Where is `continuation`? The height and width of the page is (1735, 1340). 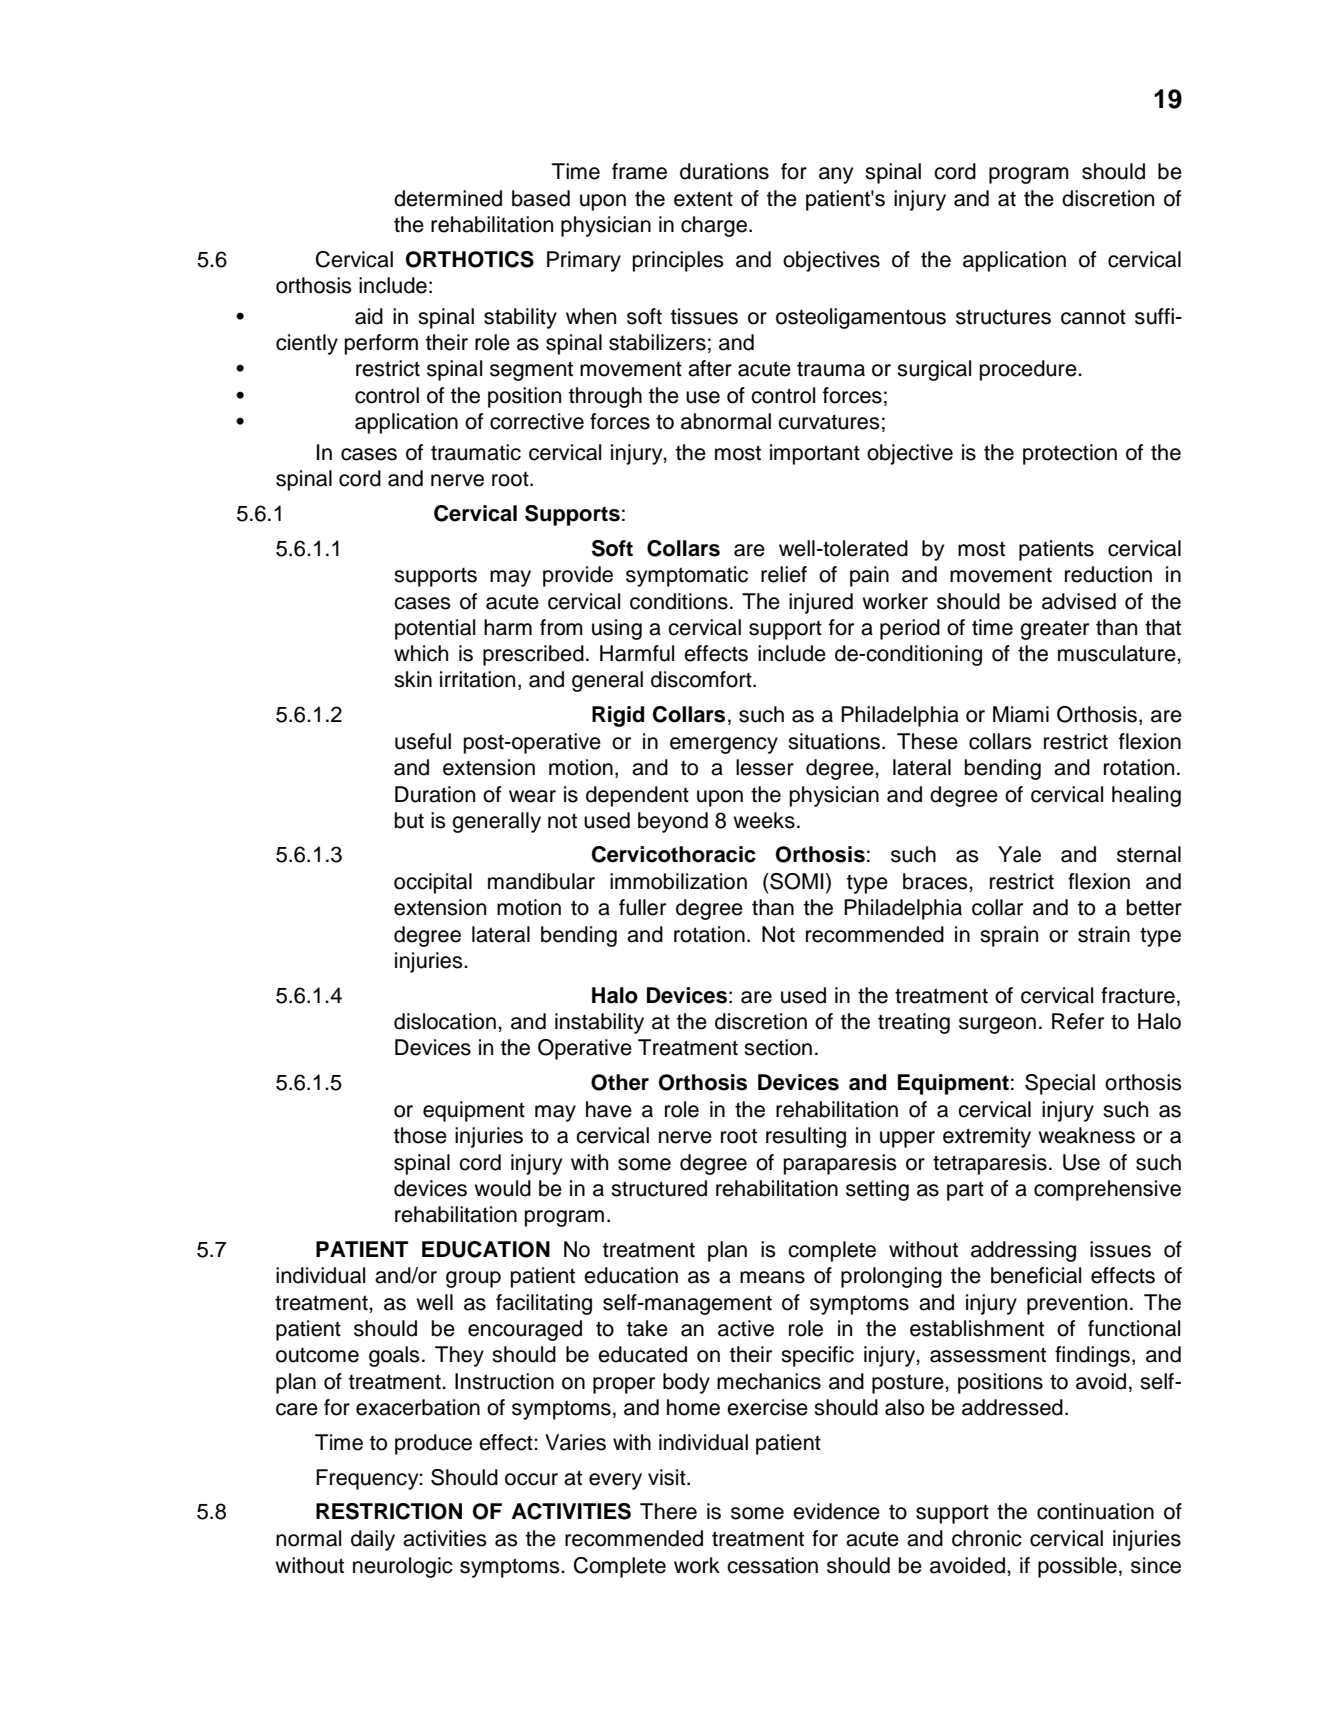 continuation is located at coordinates (1095, 1511).
